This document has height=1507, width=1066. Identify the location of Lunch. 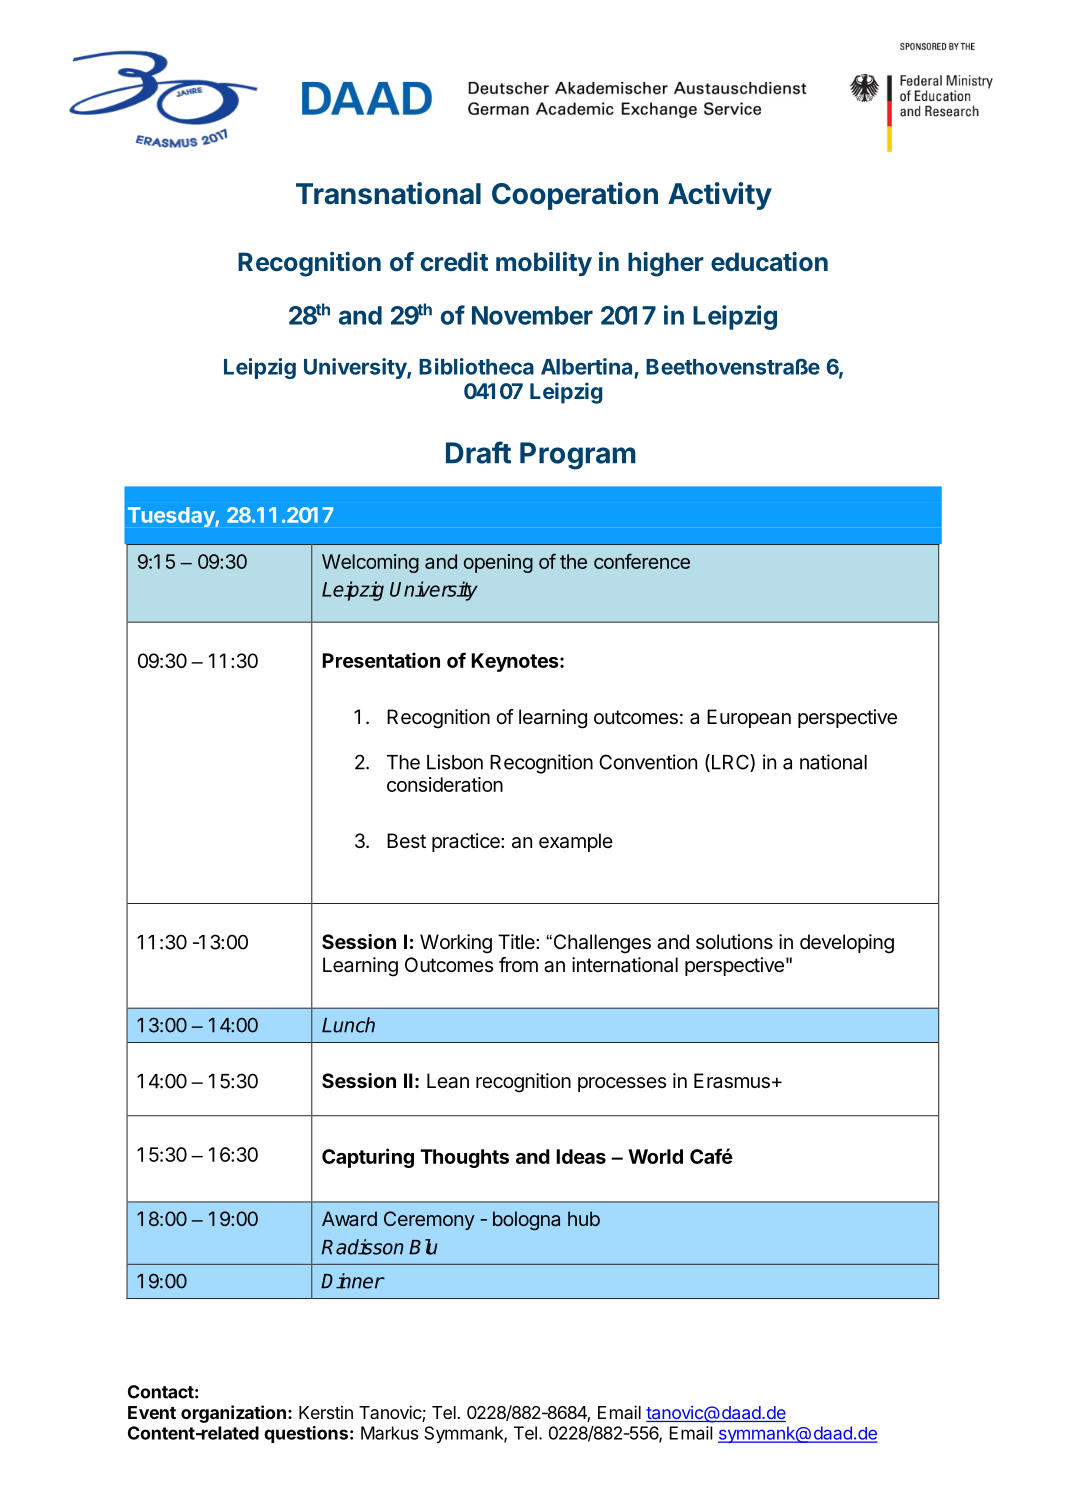
(348, 1025).
